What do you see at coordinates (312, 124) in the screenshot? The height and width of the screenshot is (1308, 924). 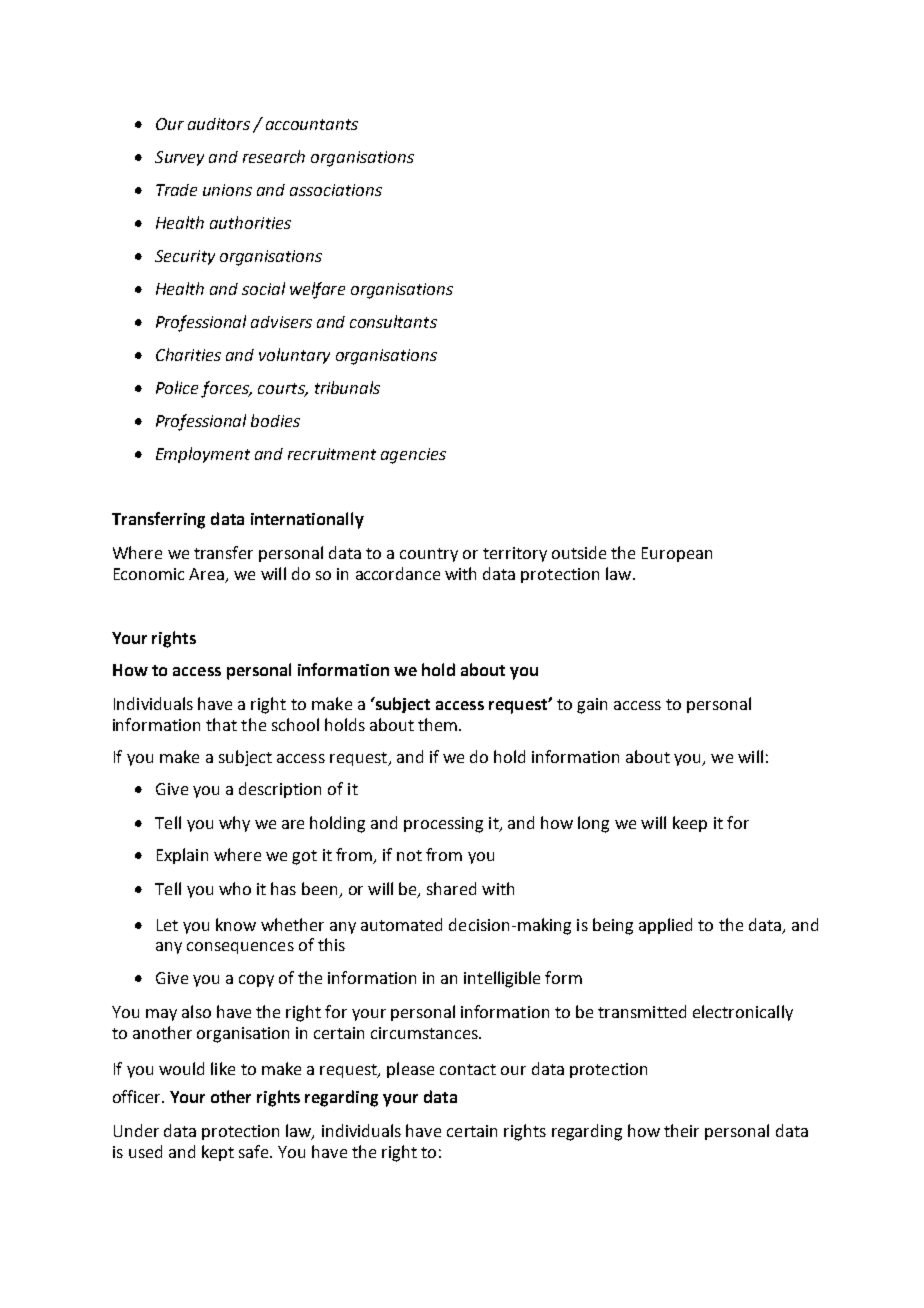 I see `accountants` at bounding box center [312, 124].
